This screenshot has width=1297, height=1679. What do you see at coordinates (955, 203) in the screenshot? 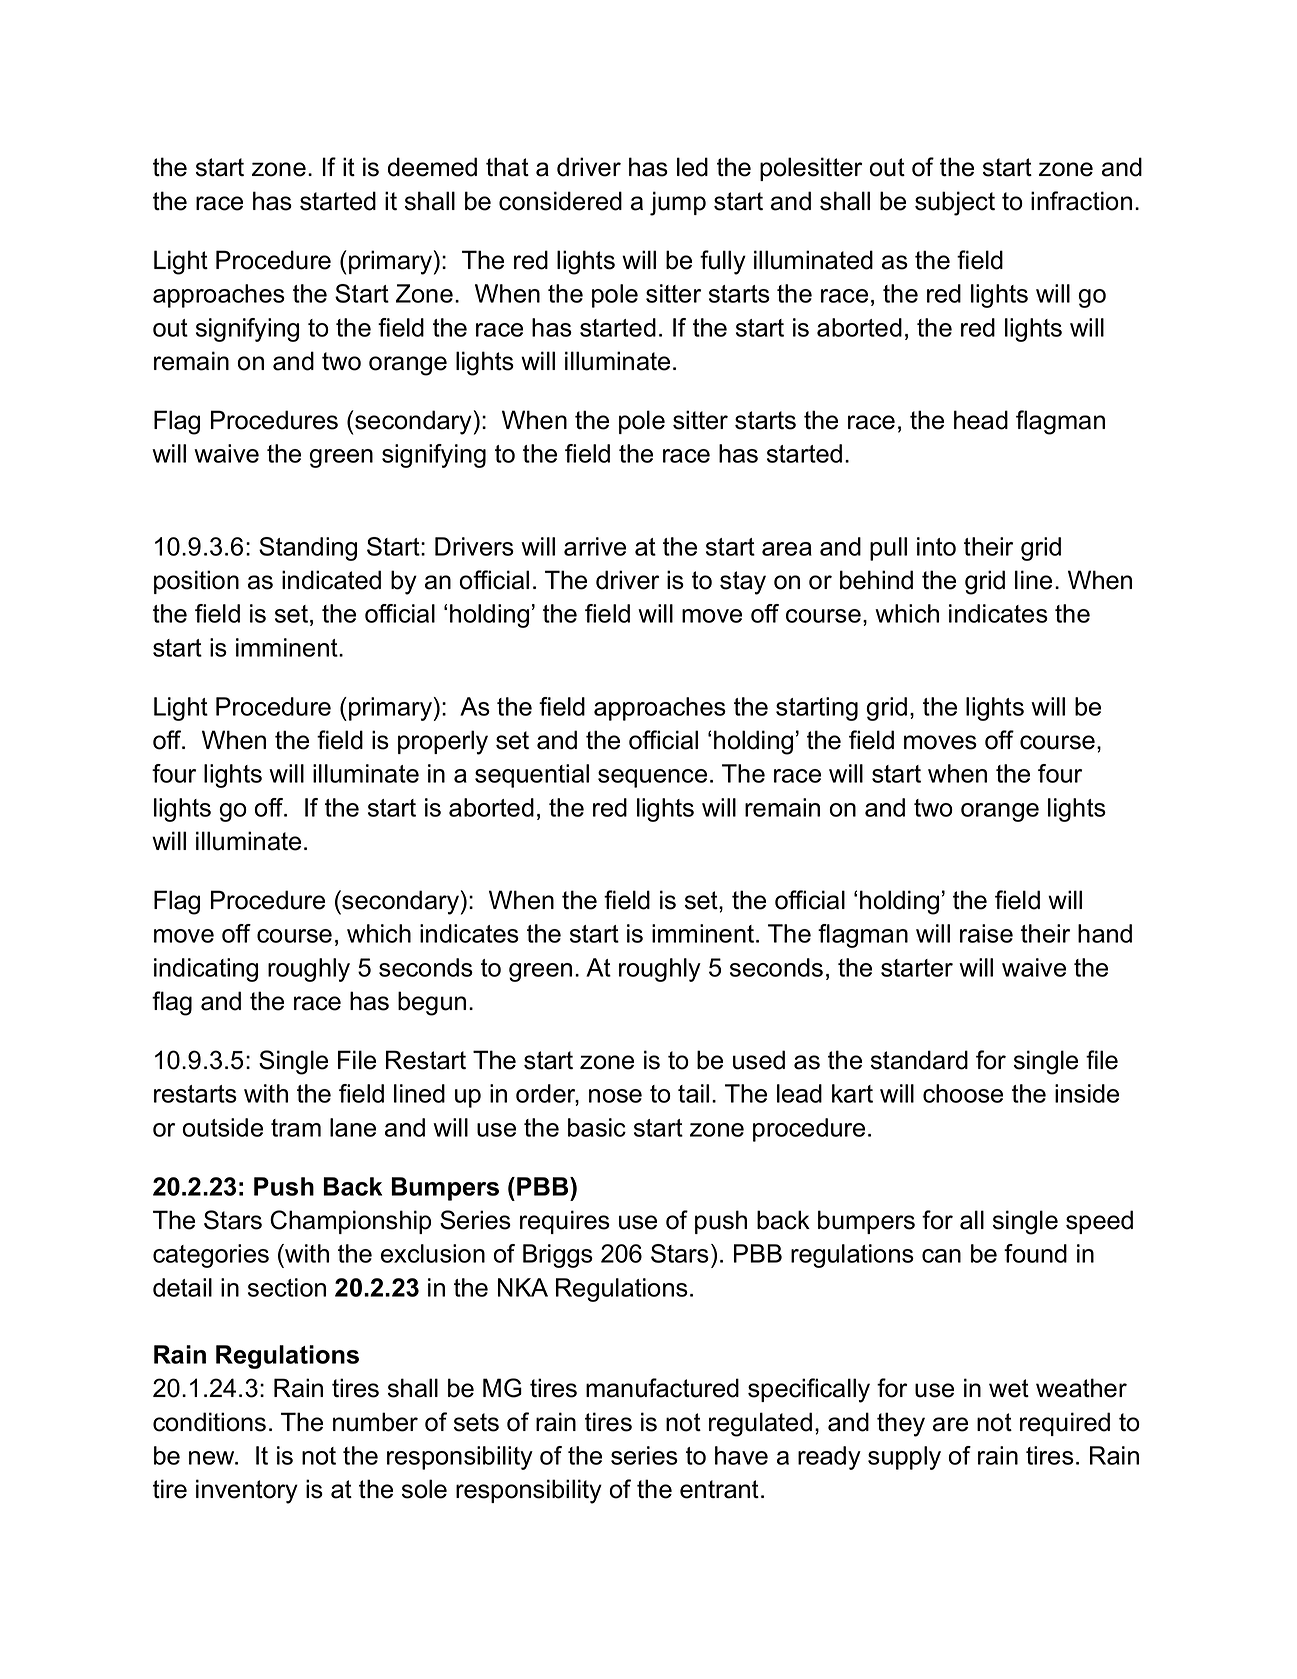
I see `subject` at bounding box center [955, 203].
